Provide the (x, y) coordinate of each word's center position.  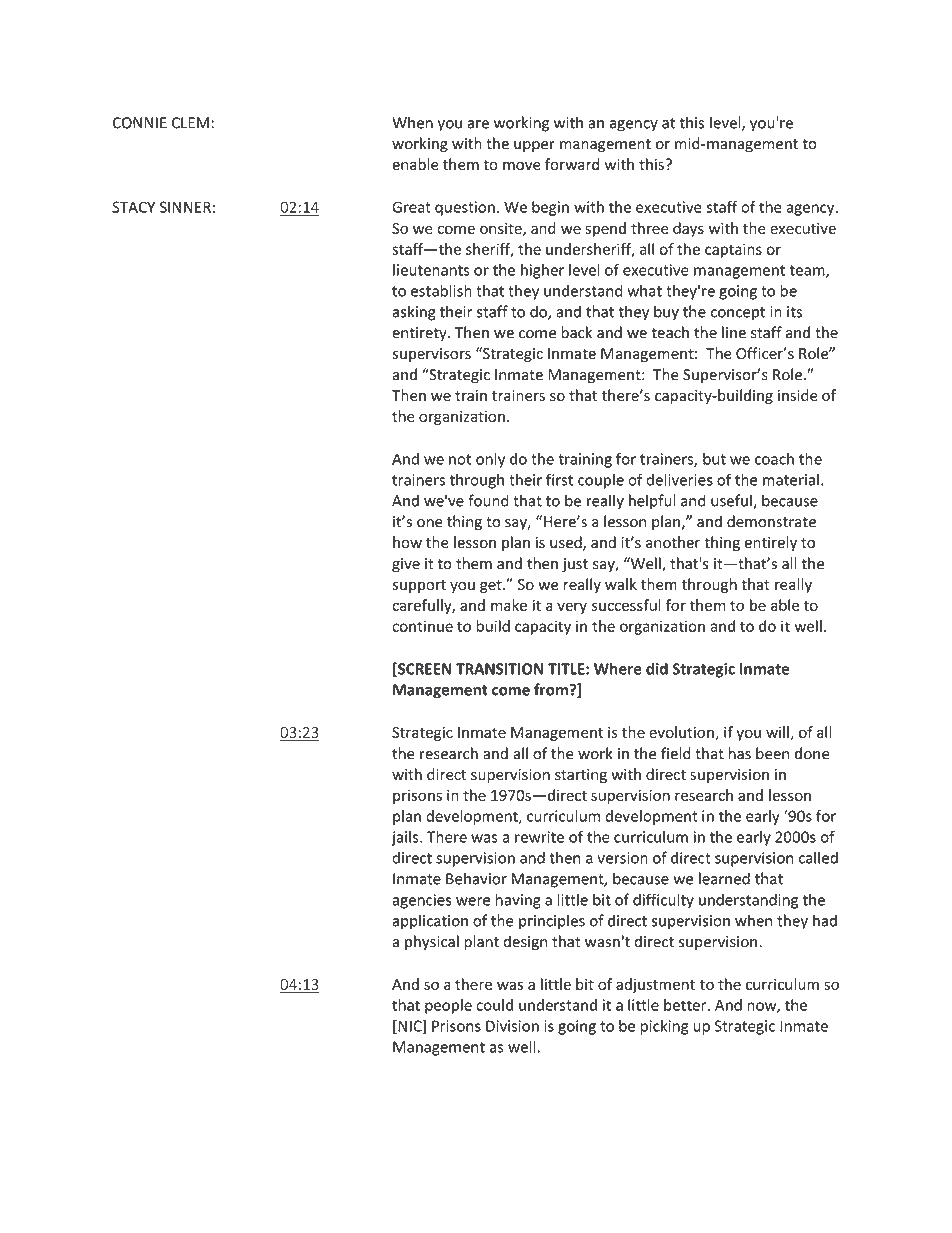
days (688, 229)
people (448, 1006)
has (740, 753)
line (734, 332)
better (686, 1005)
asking (414, 313)
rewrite (539, 837)
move (522, 166)
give (406, 565)
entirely (771, 543)
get (492, 586)
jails (406, 838)
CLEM (190, 123)
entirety (420, 334)
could (494, 1005)
